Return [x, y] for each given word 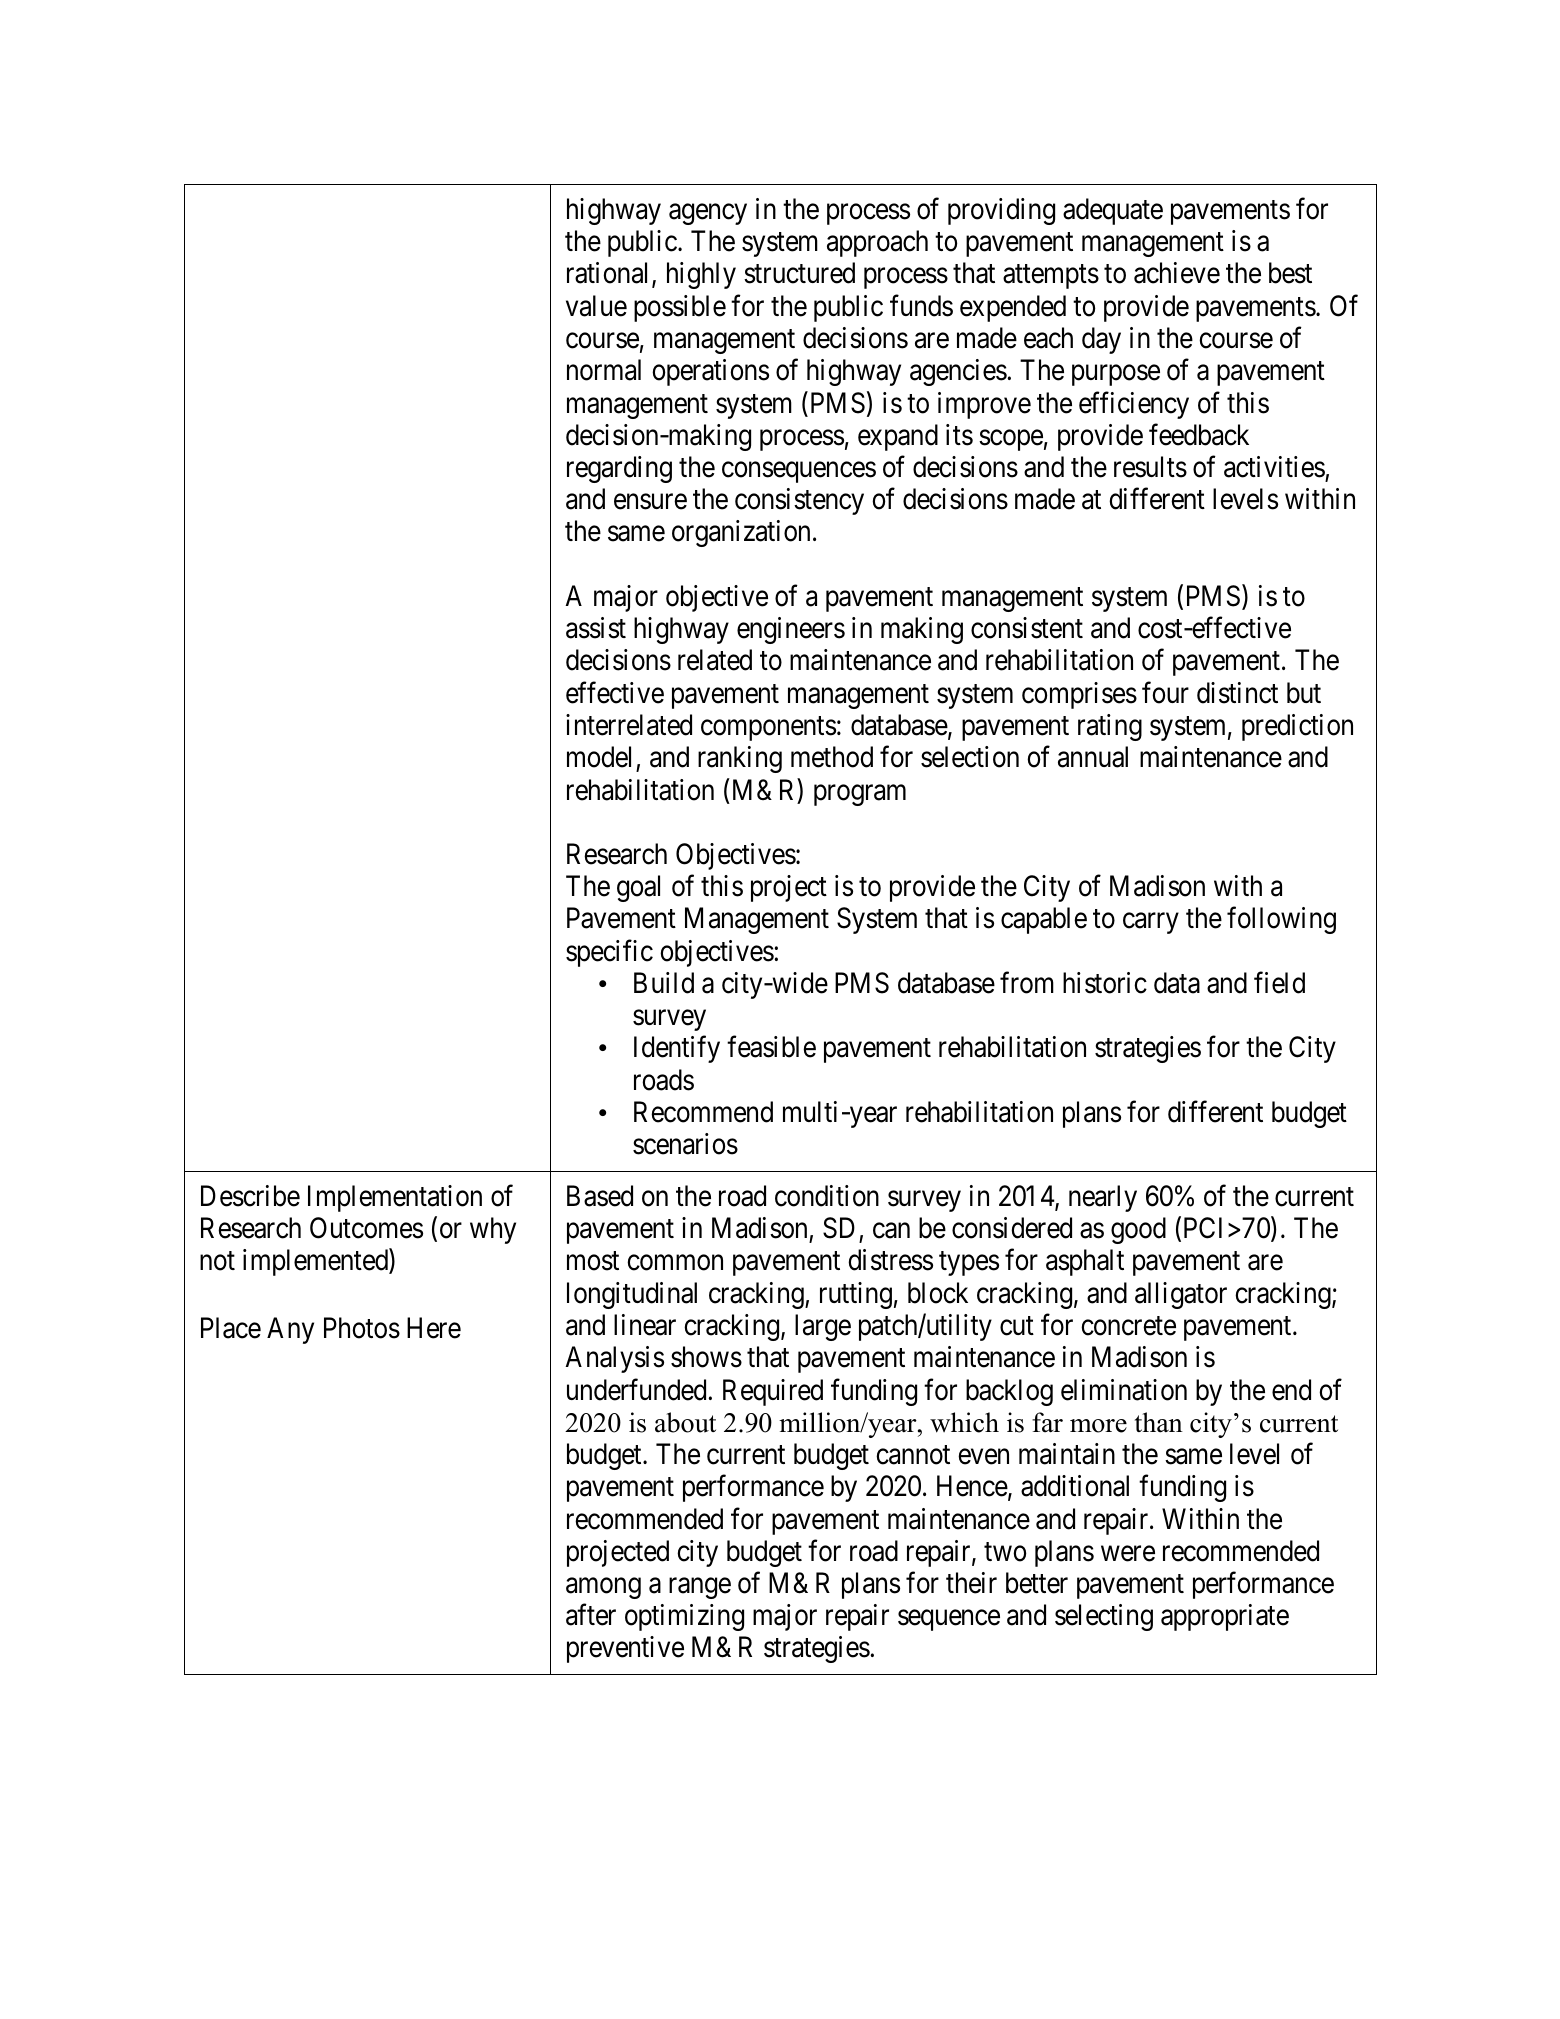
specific [609, 953]
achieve [1177, 273]
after [591, 1615]
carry [1151, 923]
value [596, 306]
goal [638, 888]
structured [799, 273]
